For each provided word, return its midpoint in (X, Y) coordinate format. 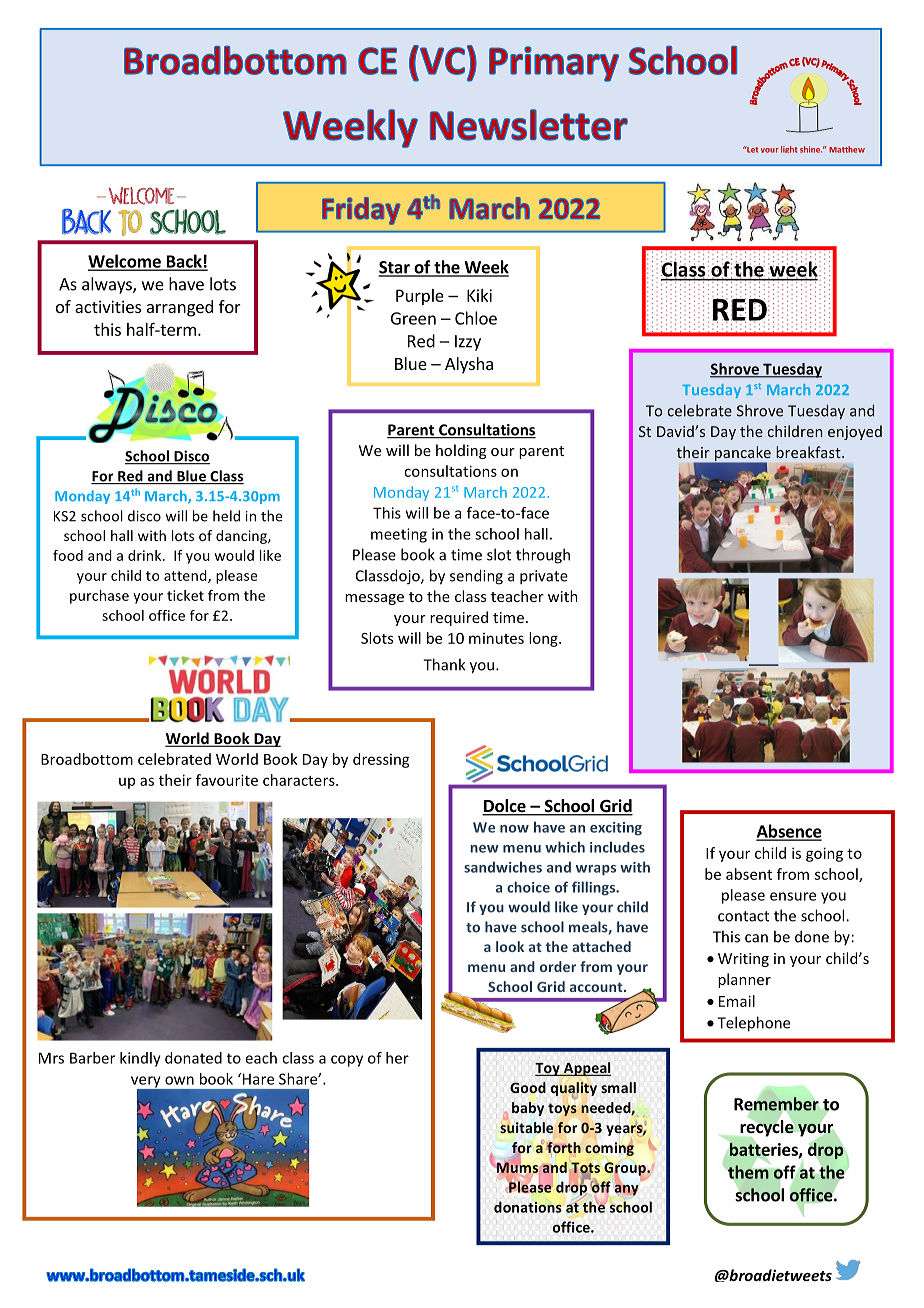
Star (395, 268)
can (756, 938)
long (544, 639)
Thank (444, 664)
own (179, 1080)
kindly (140, 1059)
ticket (185, 595)
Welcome (125, 262)
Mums (517, 1168)
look (510, 946)
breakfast (809, 452)
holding (461, 451)
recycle (766, 1128)
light (789, 149)
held (226, 516)
